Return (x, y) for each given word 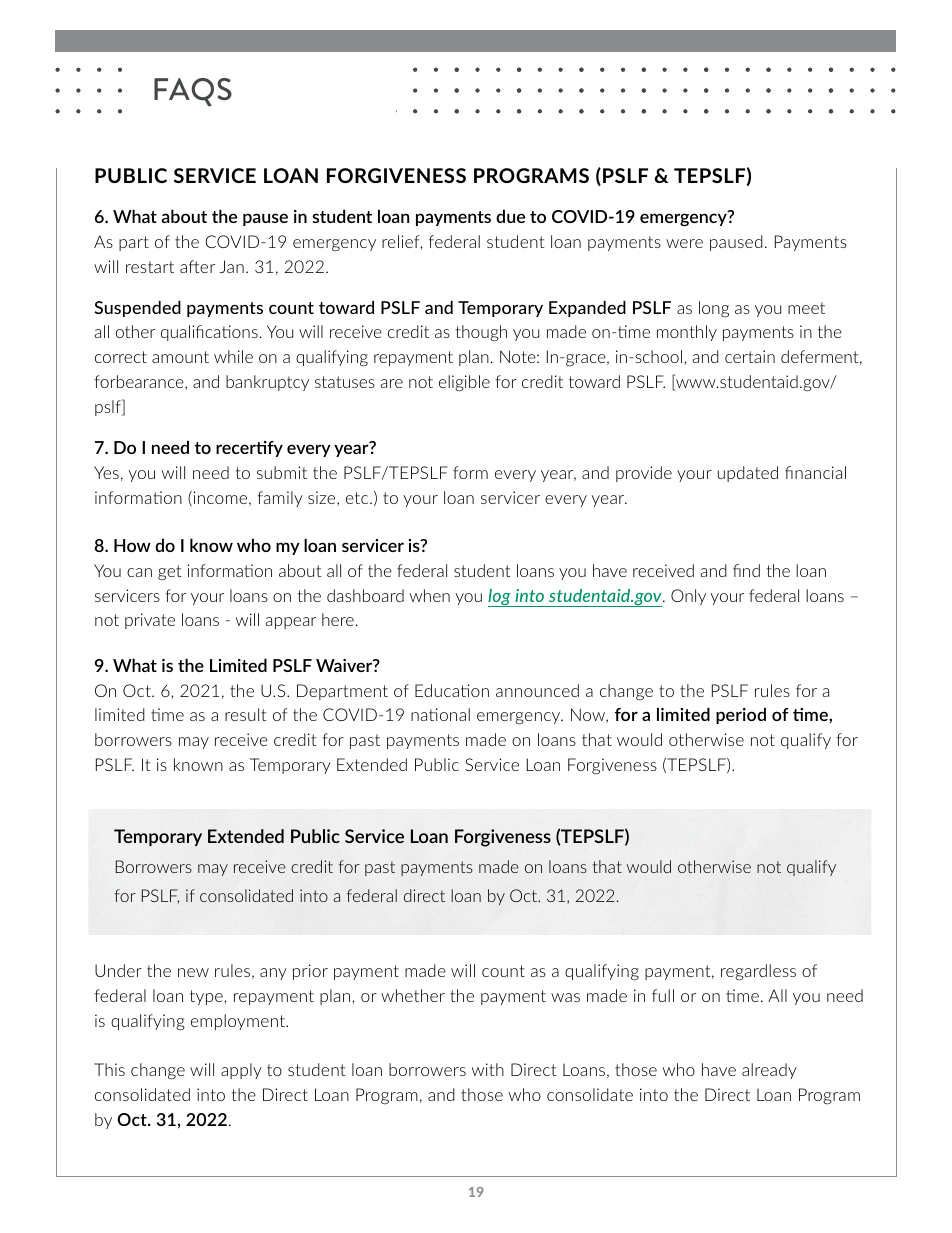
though (481, 333)
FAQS (193, 92)
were (684, 243)
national (440, 714)
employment (239, 1022)
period (741, 716)
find (746, 570)
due (510, 216)
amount (180, 357)
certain (750, 356)
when (430, 595)
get (170, 573)
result (246, 714)
